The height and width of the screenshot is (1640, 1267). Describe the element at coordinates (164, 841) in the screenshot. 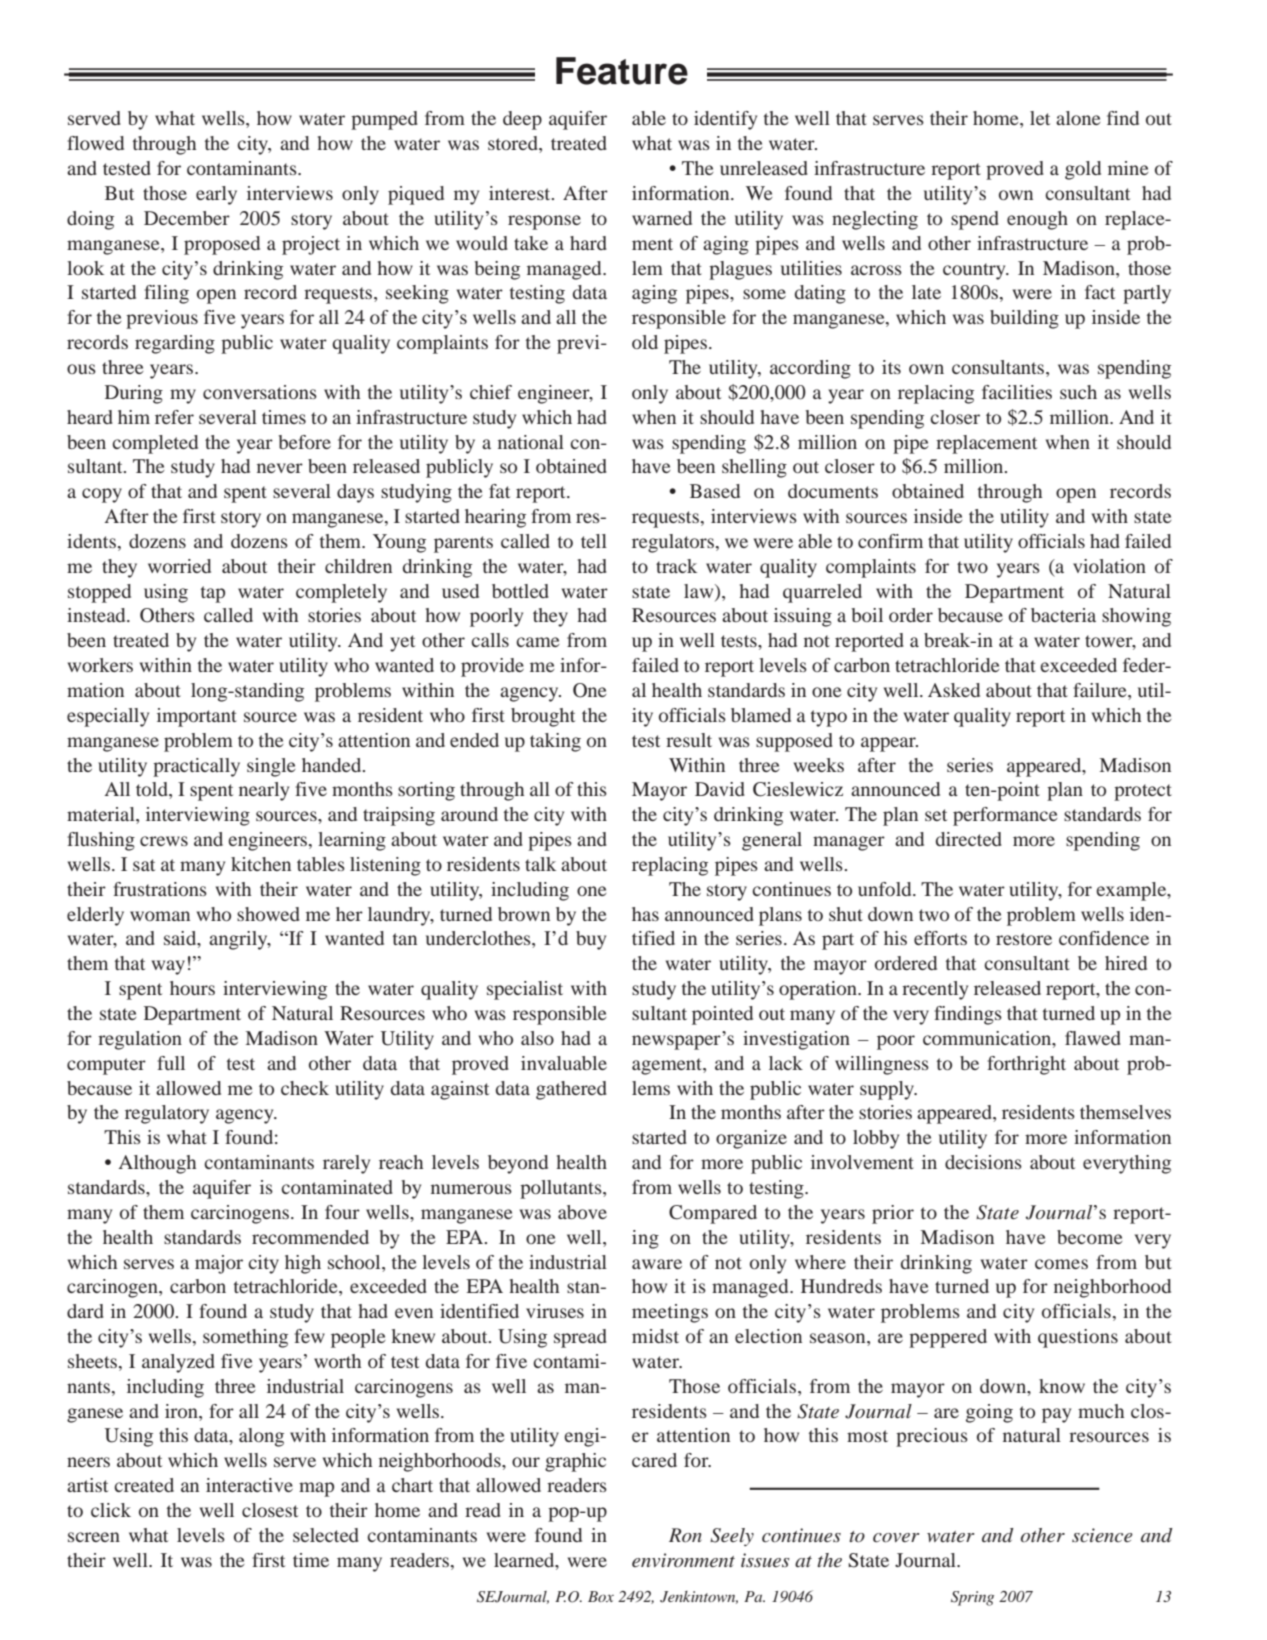

I see `crews` at that location.
